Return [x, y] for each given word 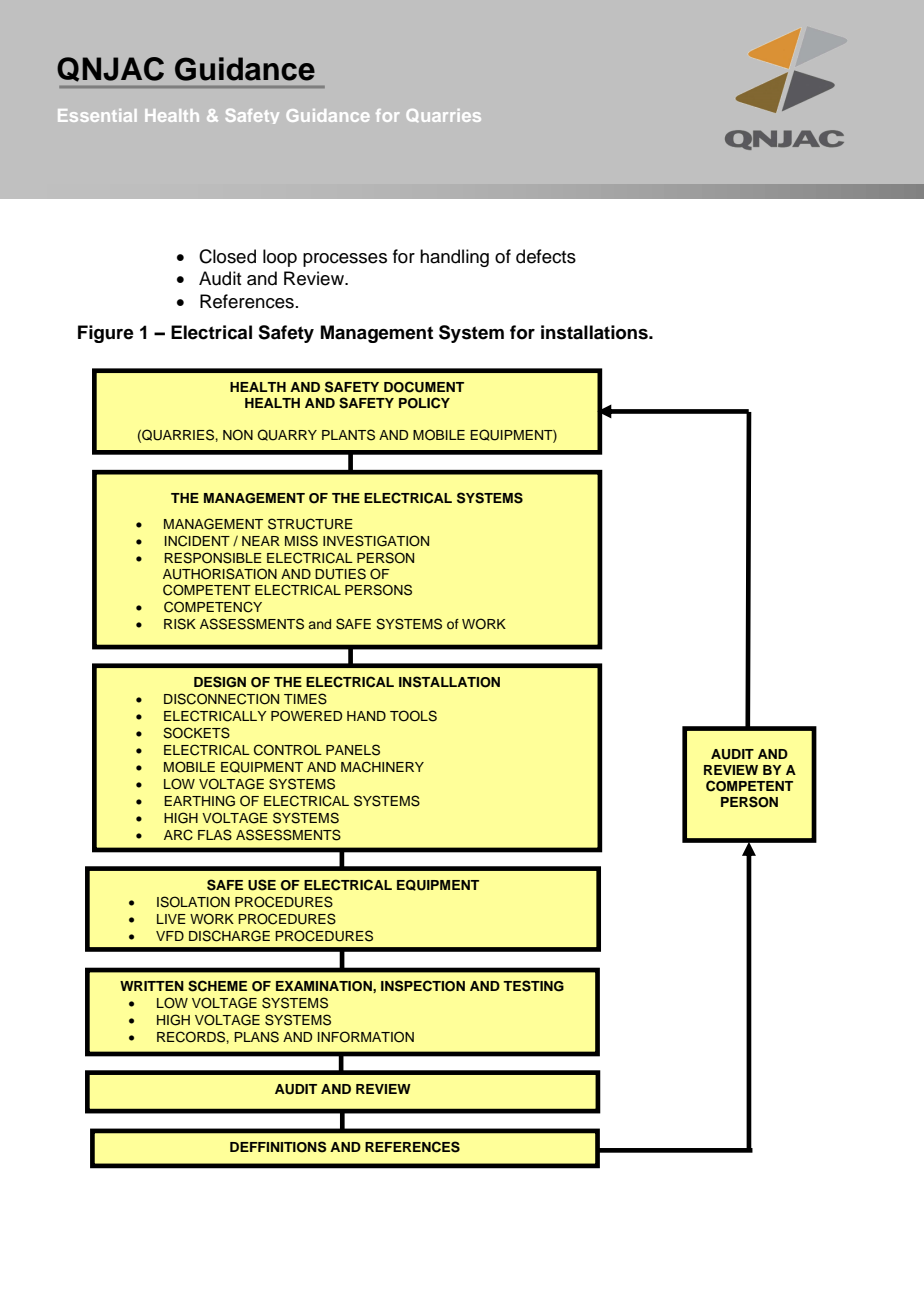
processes [345, 260]
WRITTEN [152, 986]
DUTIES [340, 574]
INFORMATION [366, 1037]
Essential [97, 115]
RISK [180, 624]
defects [546, 256]
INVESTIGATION [376, 541]
